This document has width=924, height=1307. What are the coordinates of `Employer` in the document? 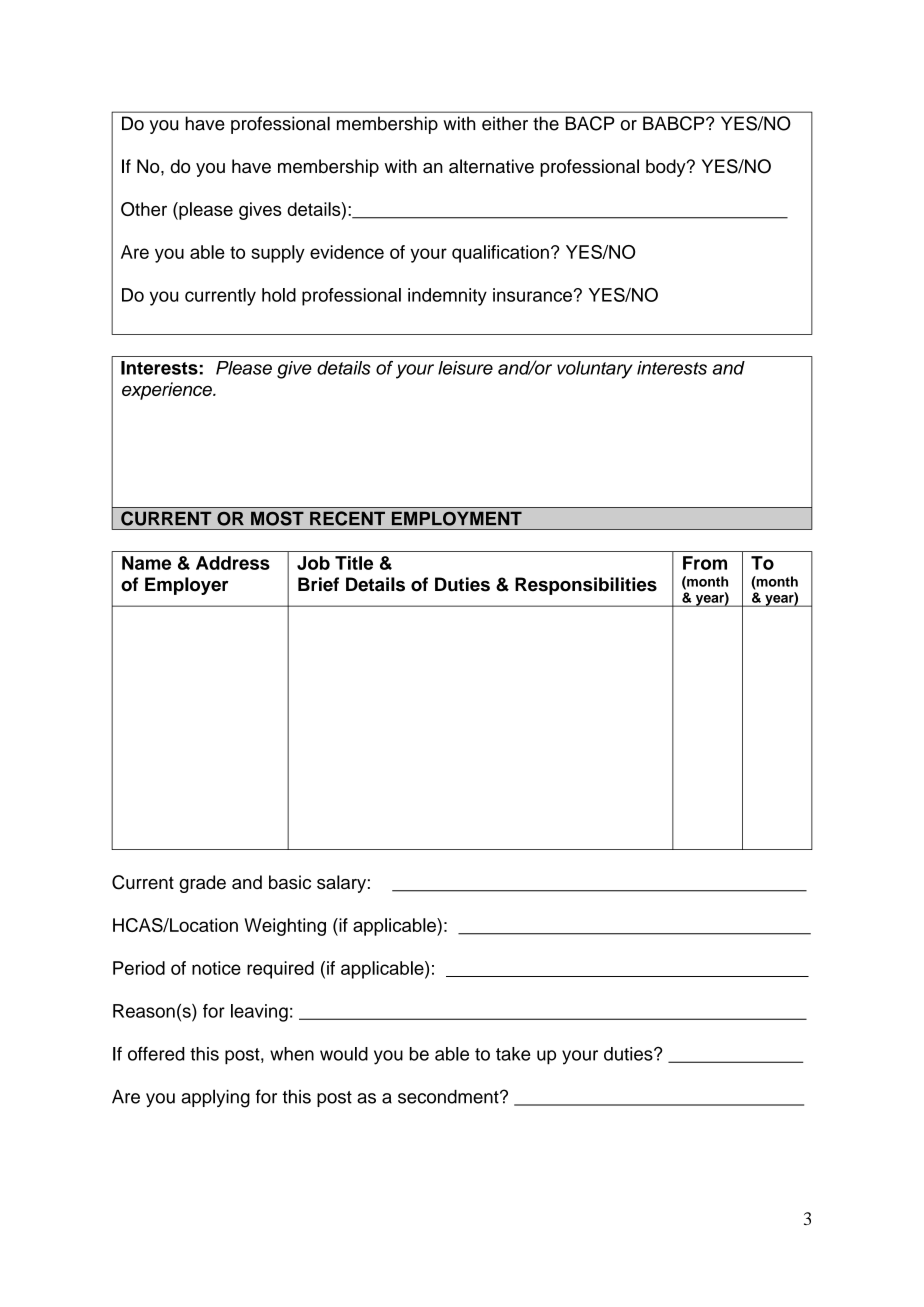 It's located at (186, 586).
